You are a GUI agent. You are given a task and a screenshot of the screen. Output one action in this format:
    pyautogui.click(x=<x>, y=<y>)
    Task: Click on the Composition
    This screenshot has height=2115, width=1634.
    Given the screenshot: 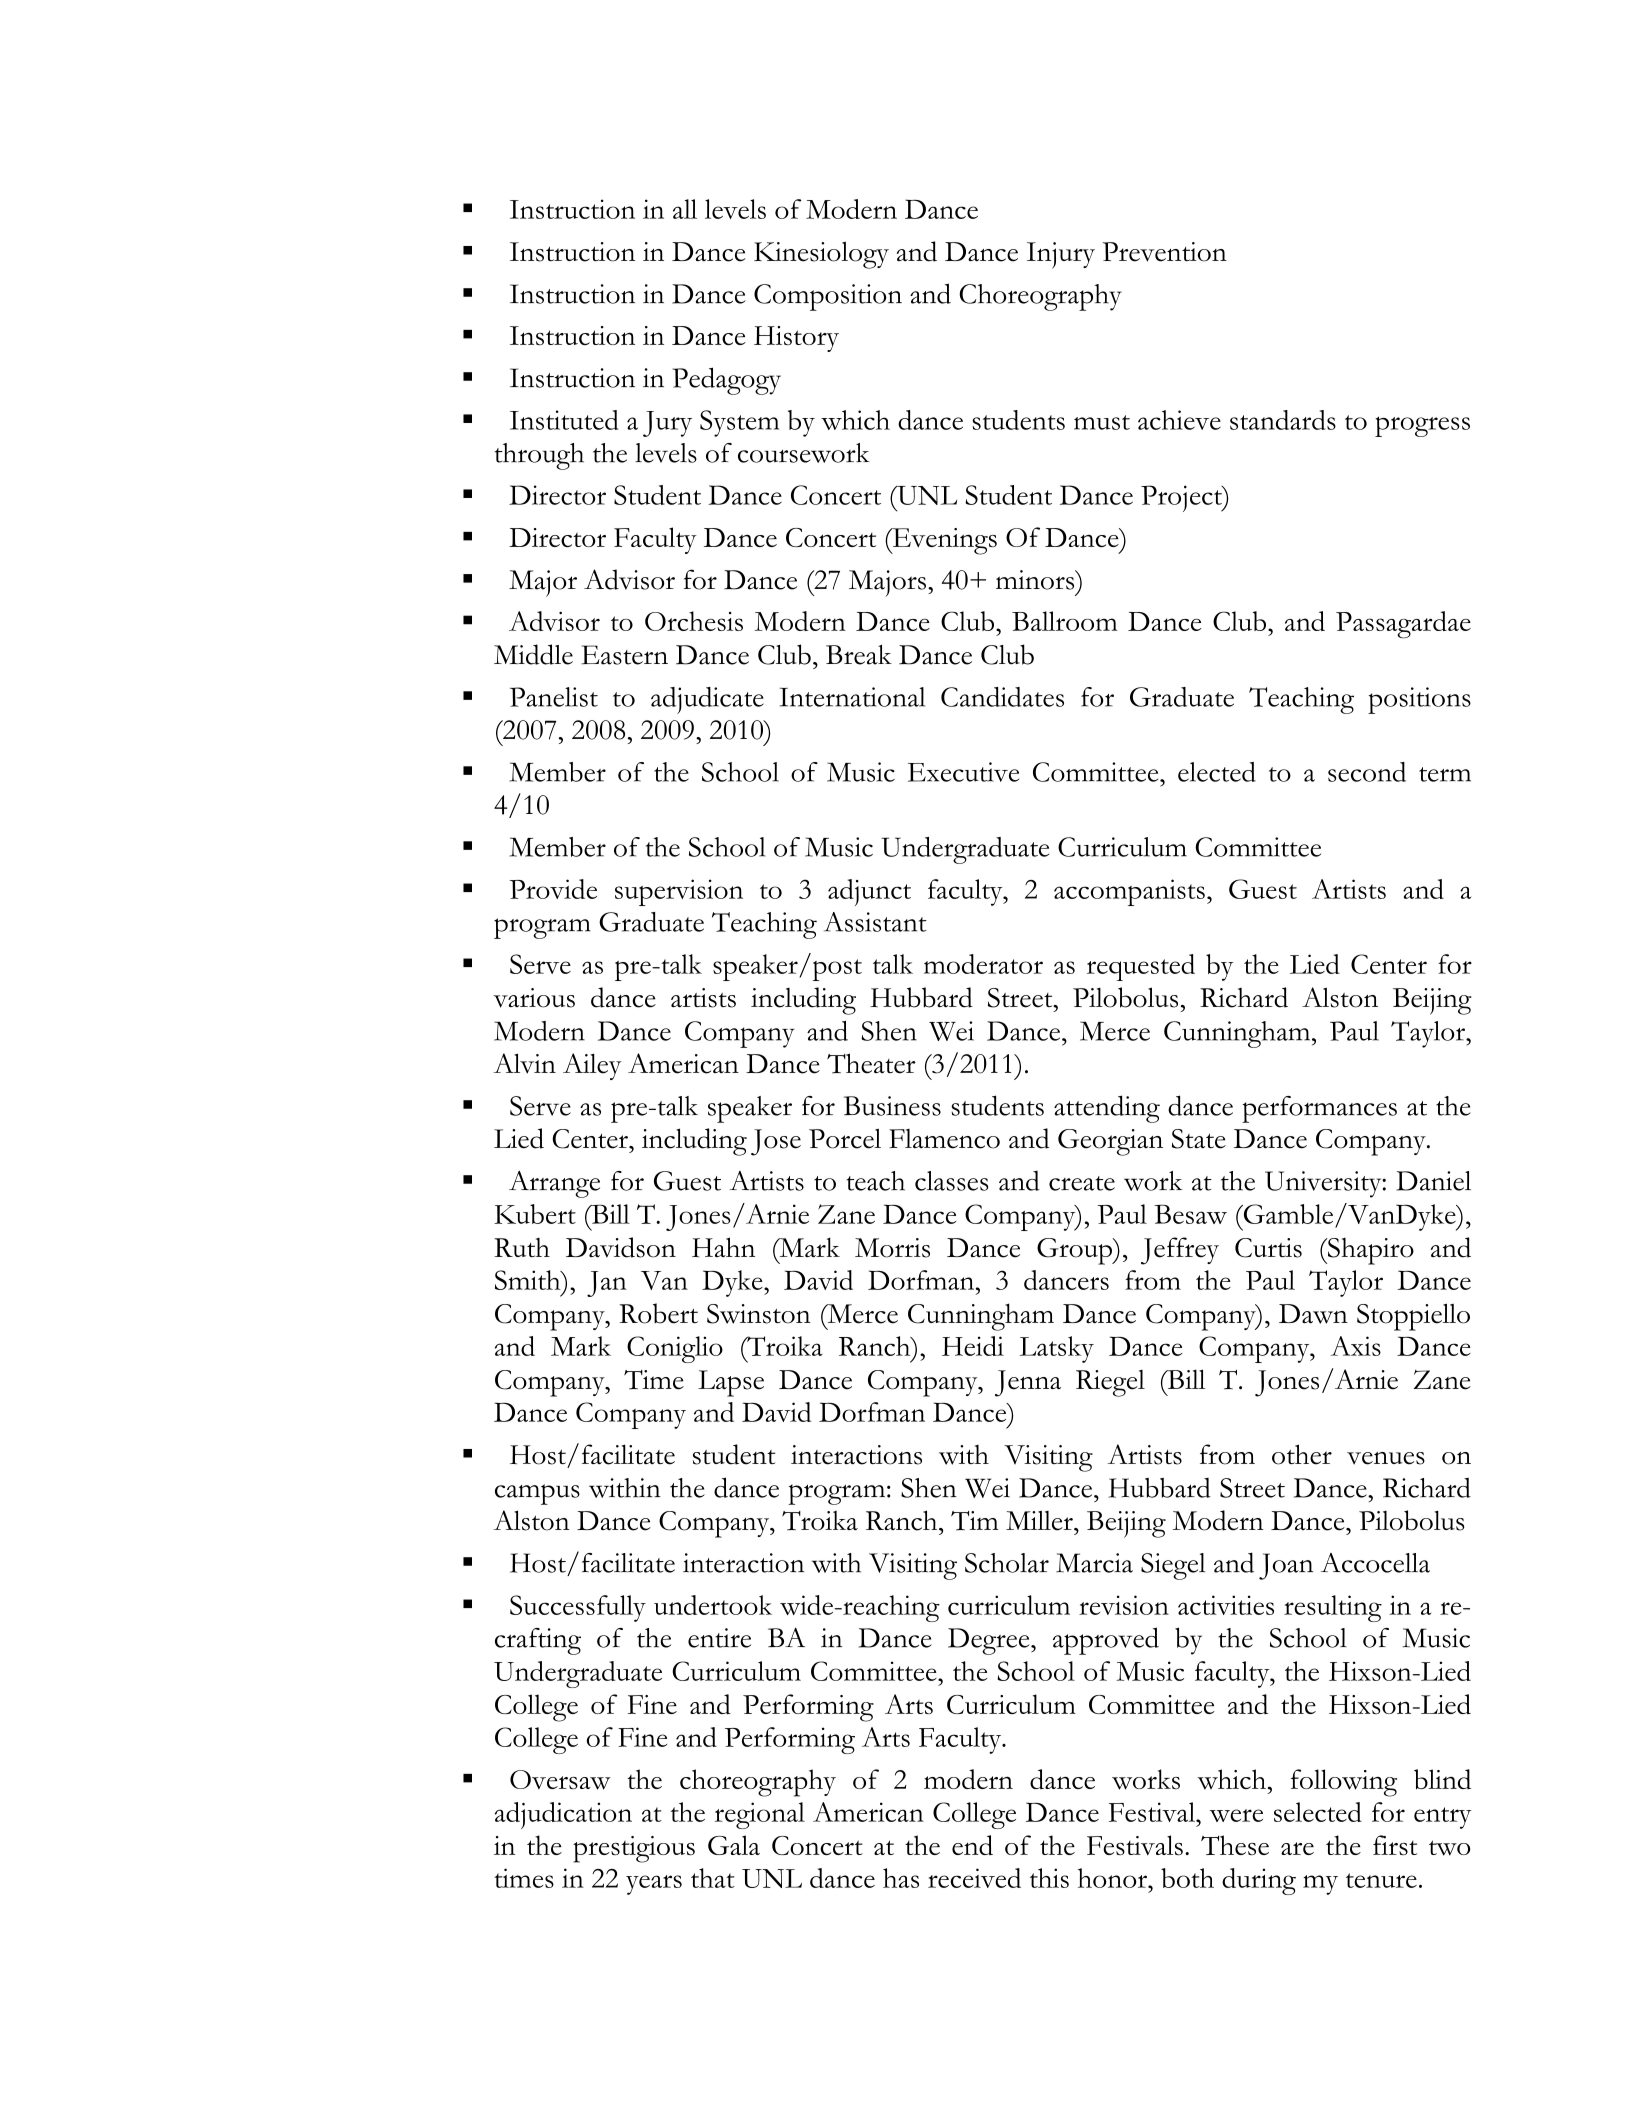 What is the action you would take?
    pyautogui.click(x=828, y=297)
